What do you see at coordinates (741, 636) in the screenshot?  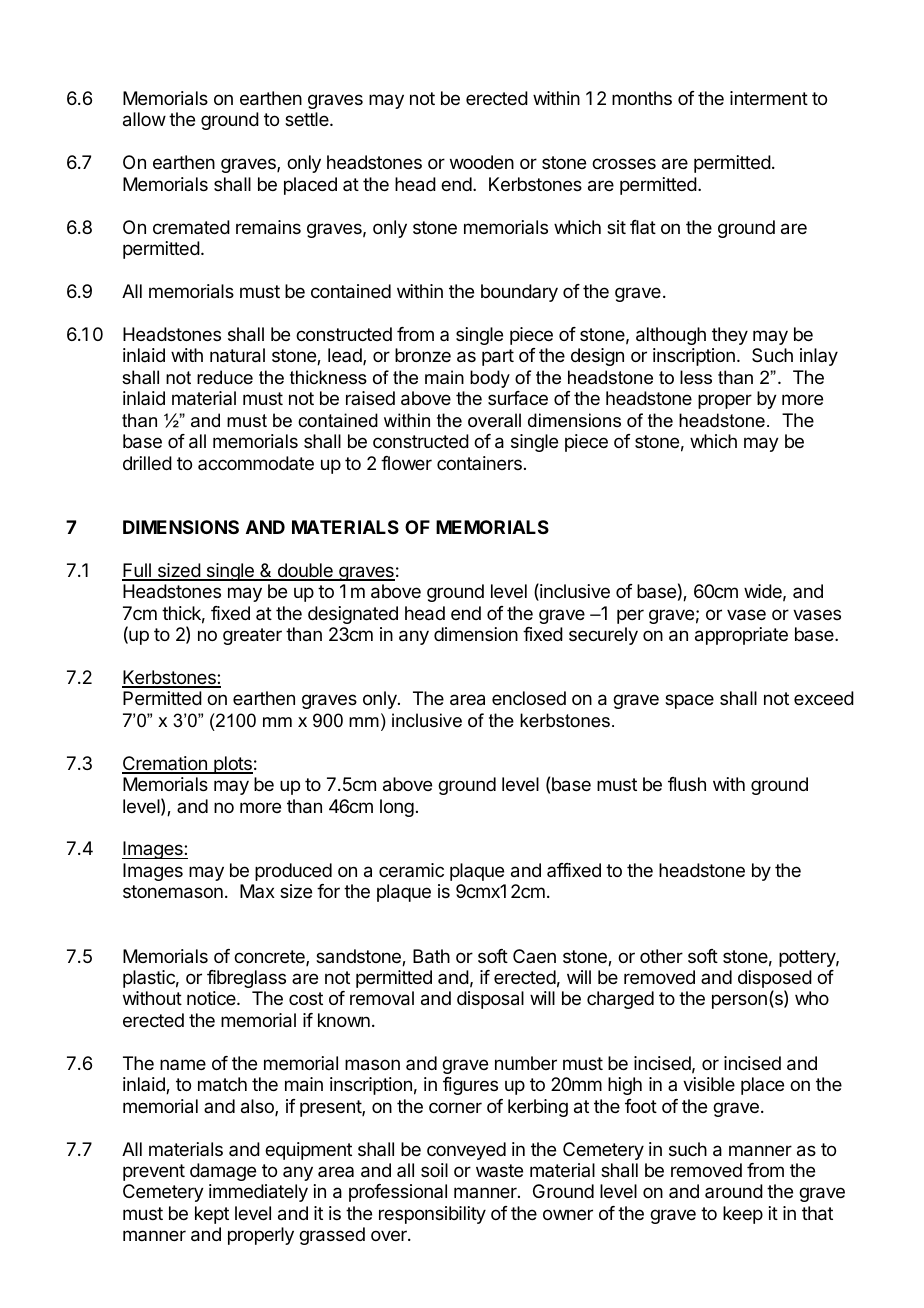 I see `appropriate` at bounding box center [741, 636].
